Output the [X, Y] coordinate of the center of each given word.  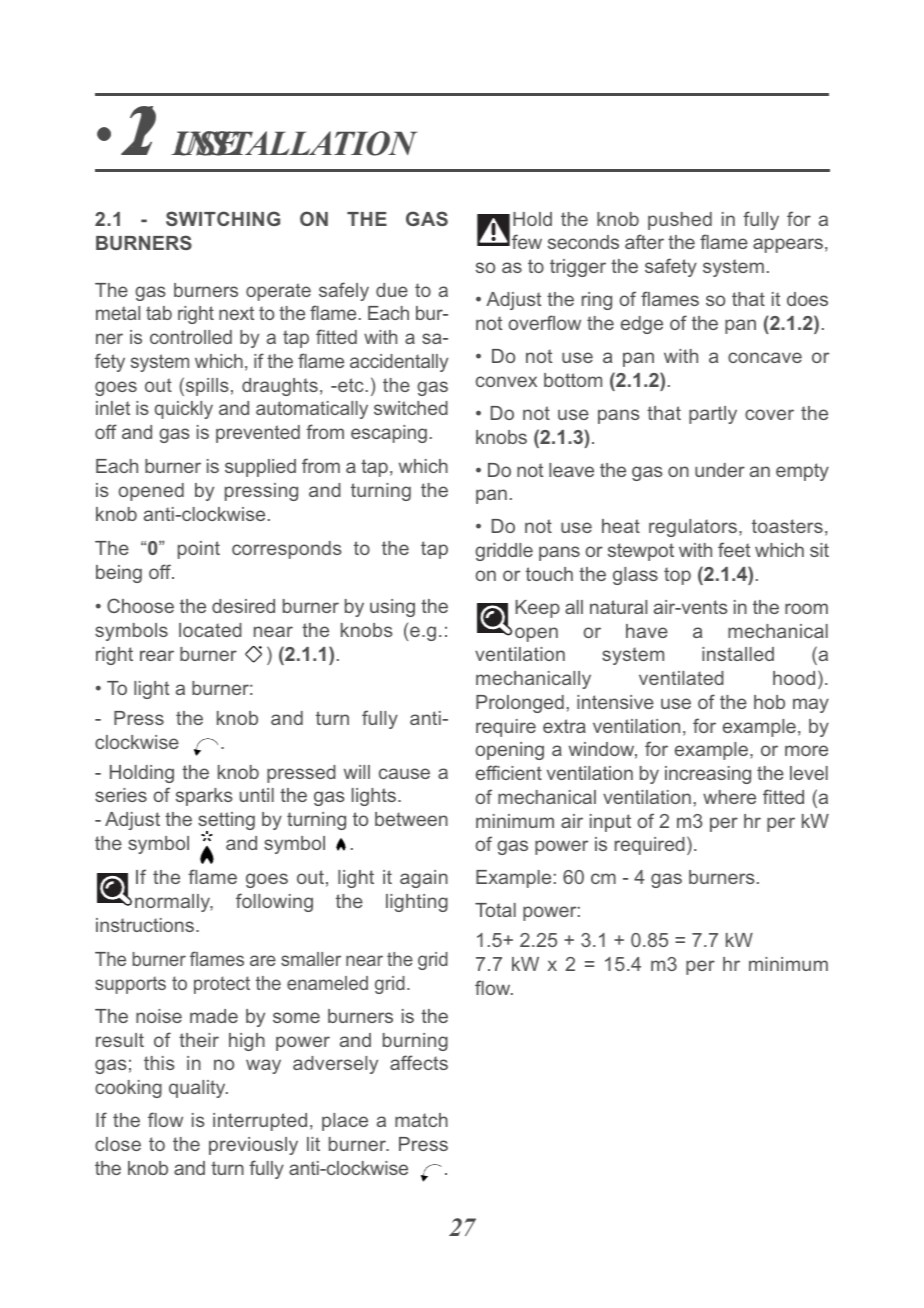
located [210, 630]
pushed [680, 221]
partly [713, 415]
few [527, 241]
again [424, 879]
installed [738, 654]
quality [198, 1089]
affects [419, 1062]
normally [174, 903]
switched [411, 408]
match [421, 1120]
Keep [537, 609]
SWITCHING [223, 218]
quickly [183, 410]
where [729, 797]
